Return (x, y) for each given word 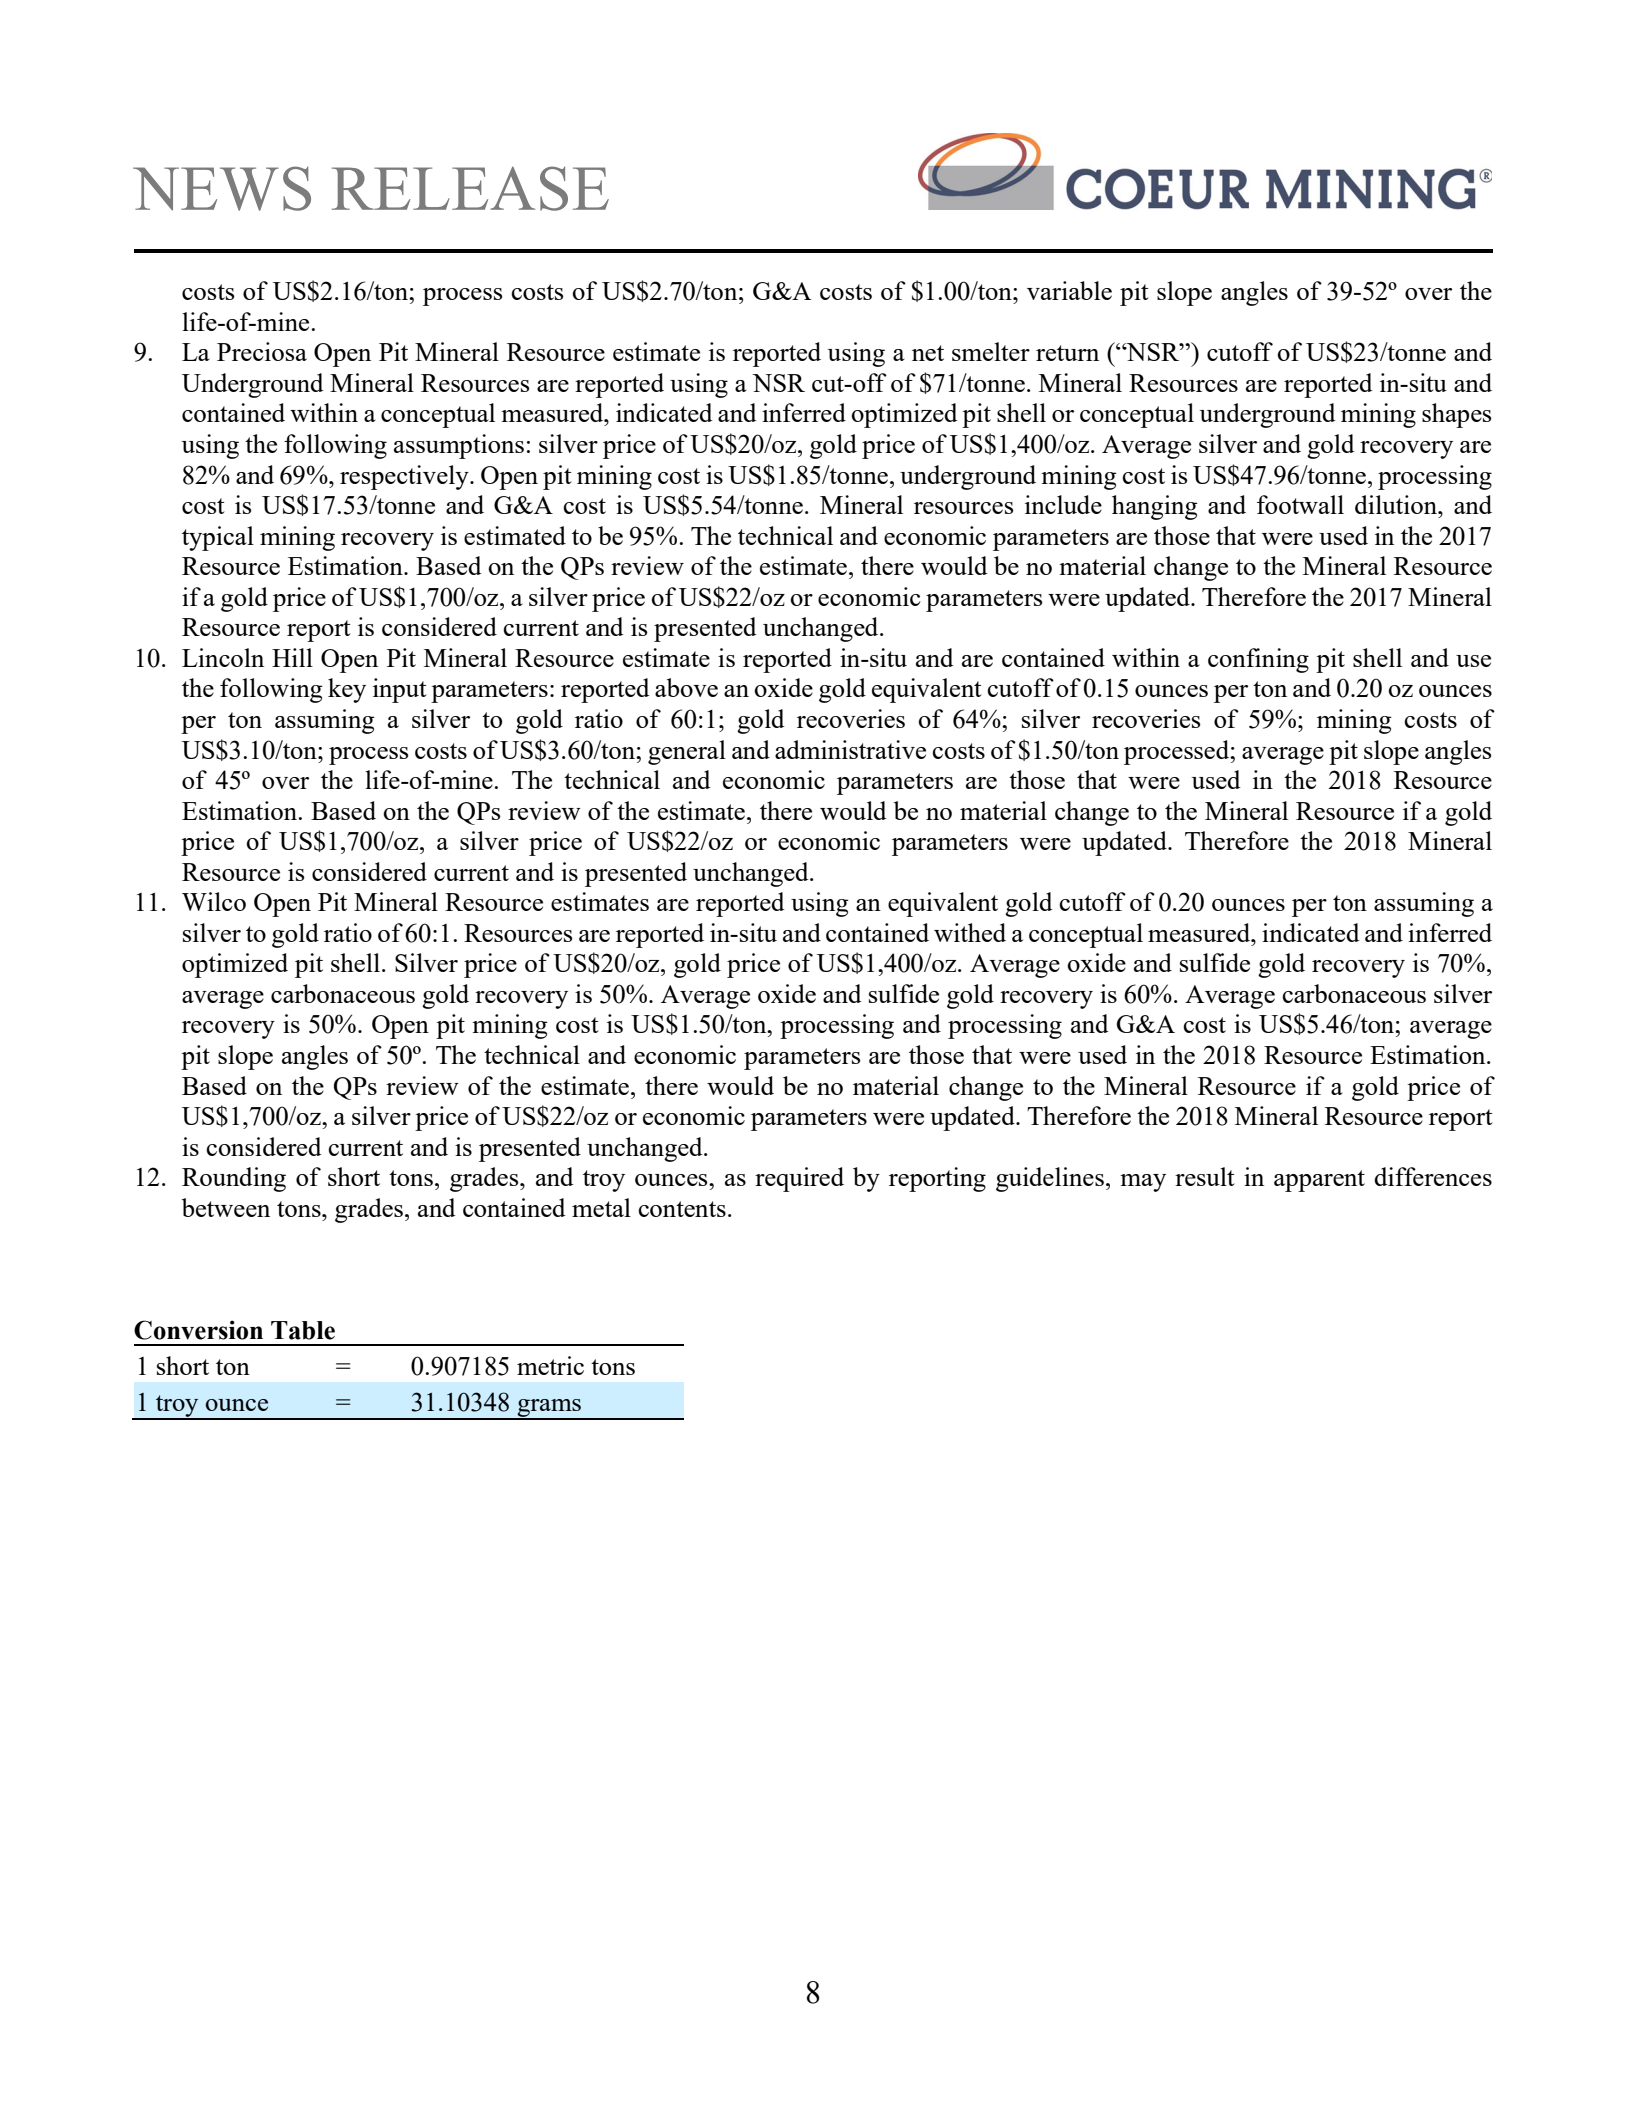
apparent (1319, 1181)
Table (303, 1330)
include (1063, 504)
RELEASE (470, 188)
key (347, 690)
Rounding (234, 1179)
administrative (850, 749)
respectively (405, 477)
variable (1069, 290)
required (799, 1179)
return (1067, 353)
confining (1258, 660)
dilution (1397, 504)
